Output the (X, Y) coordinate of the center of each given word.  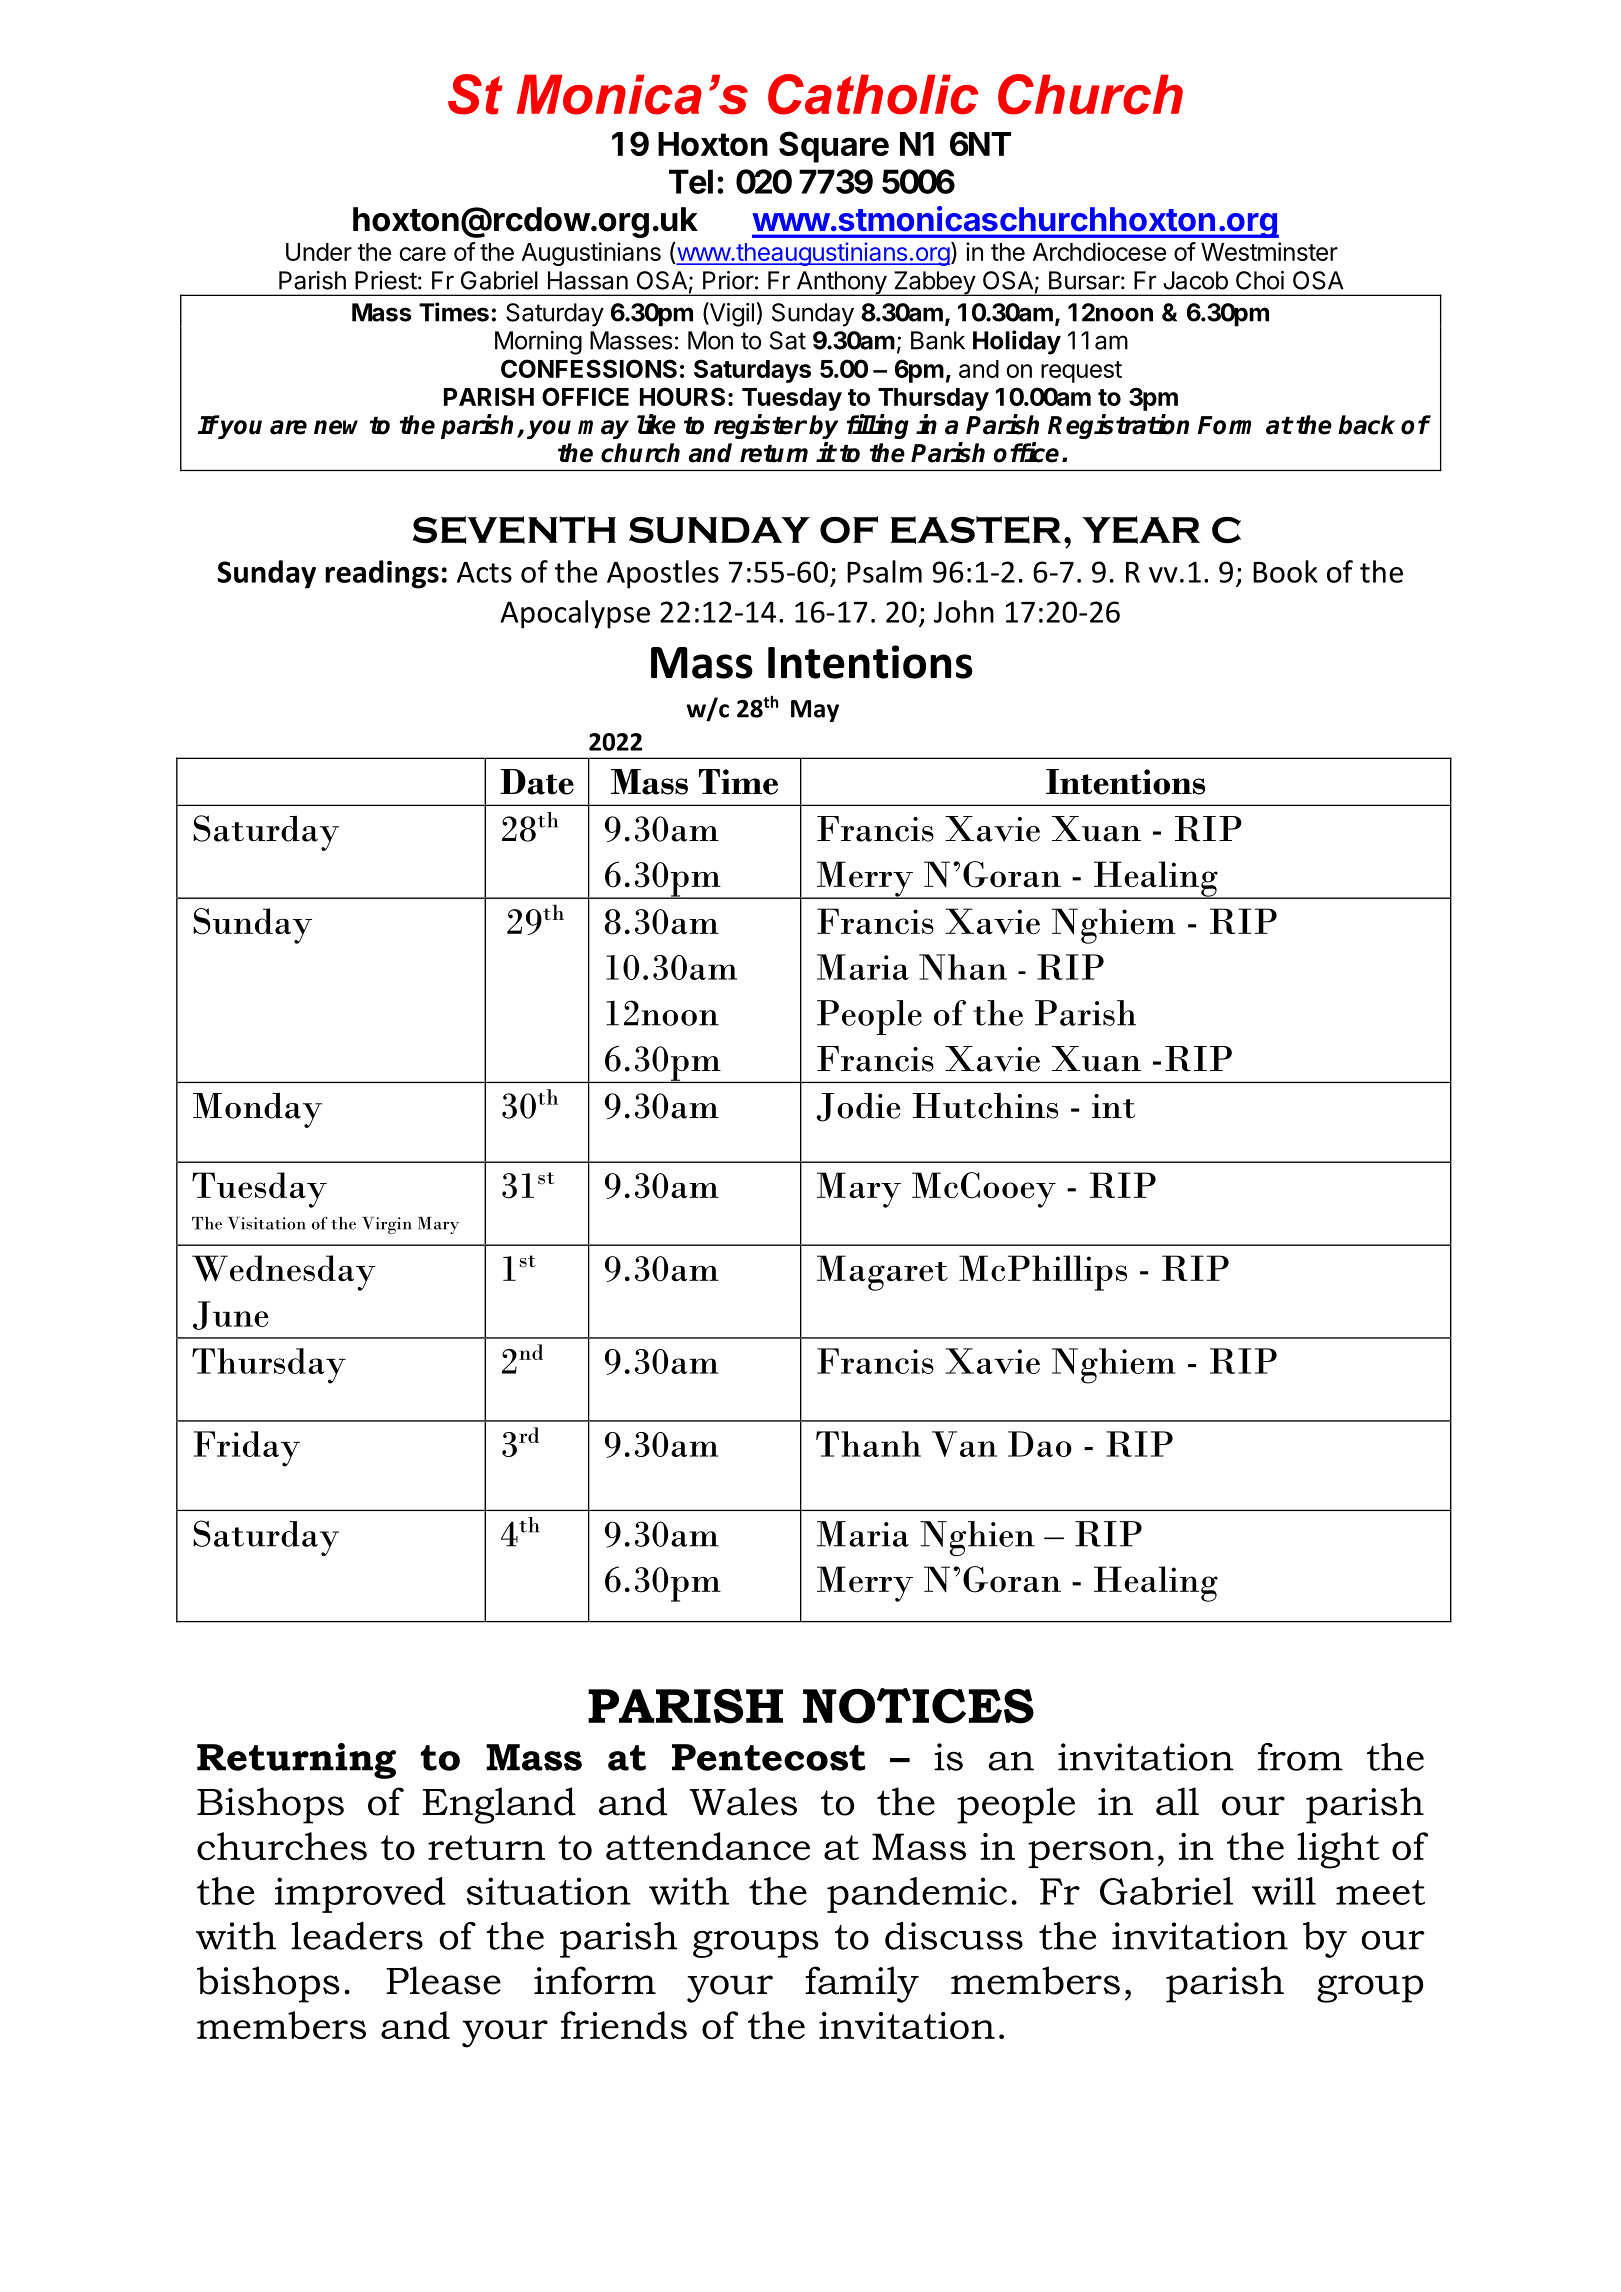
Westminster (1269, 251)
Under (319, 252)
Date (537, 782)
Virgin (387, 1225)
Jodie (858, 1107)
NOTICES (918, 1706)
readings (382, 574)
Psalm (884, 571)
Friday (246, 1449)
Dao (1040, 1444)
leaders (357, 1936)
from (1300, 1757)
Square (834, 147)
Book (1285, 571)
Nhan (963, 967)
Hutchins (985, 1106)
